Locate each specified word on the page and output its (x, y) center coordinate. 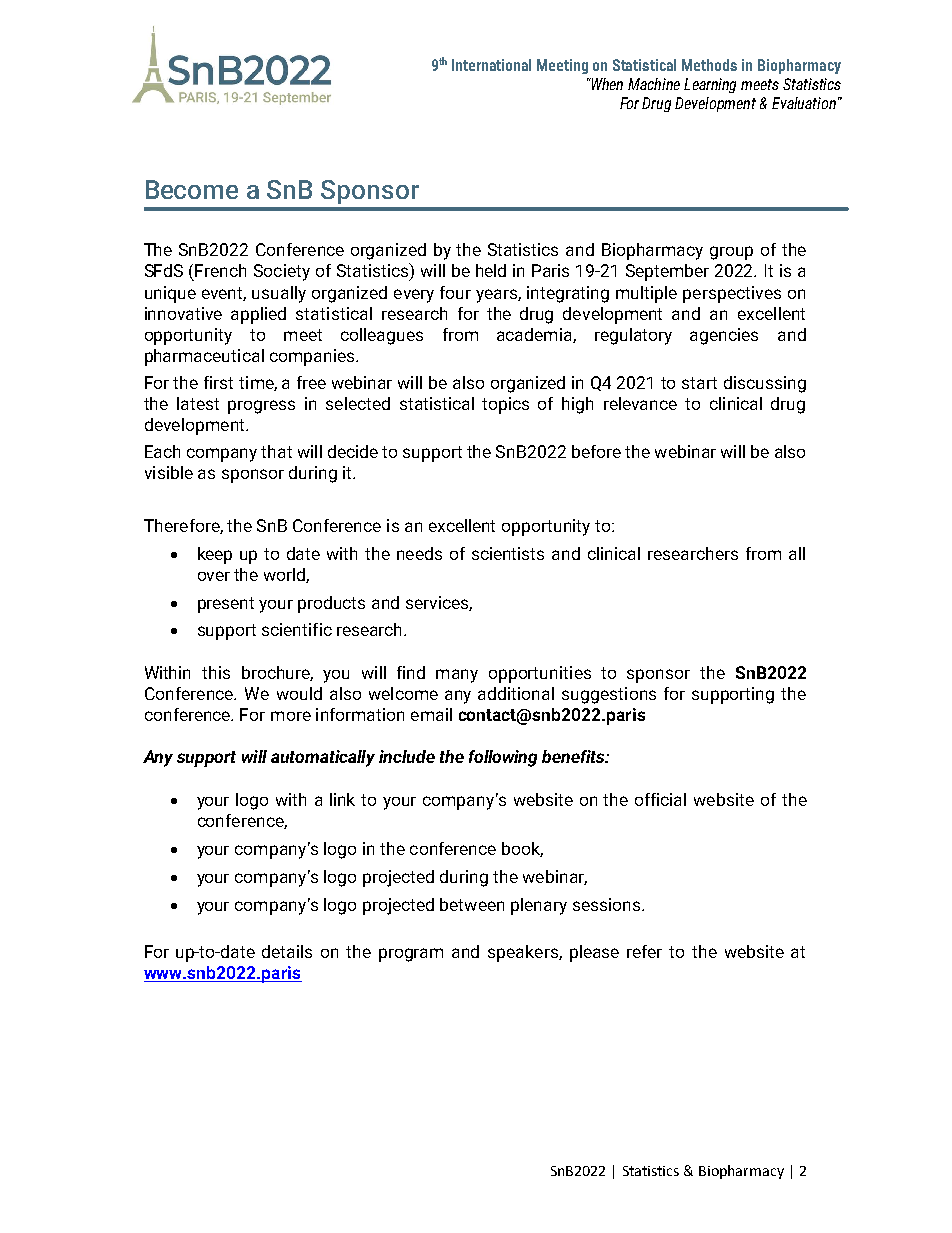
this (216, 672)
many (457, 676)
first (218, 382)
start (699, 383)
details (287, 951)
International (491, 65)
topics (505, 405)
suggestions (609, 695)
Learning (710, 85)
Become (192, 189)
